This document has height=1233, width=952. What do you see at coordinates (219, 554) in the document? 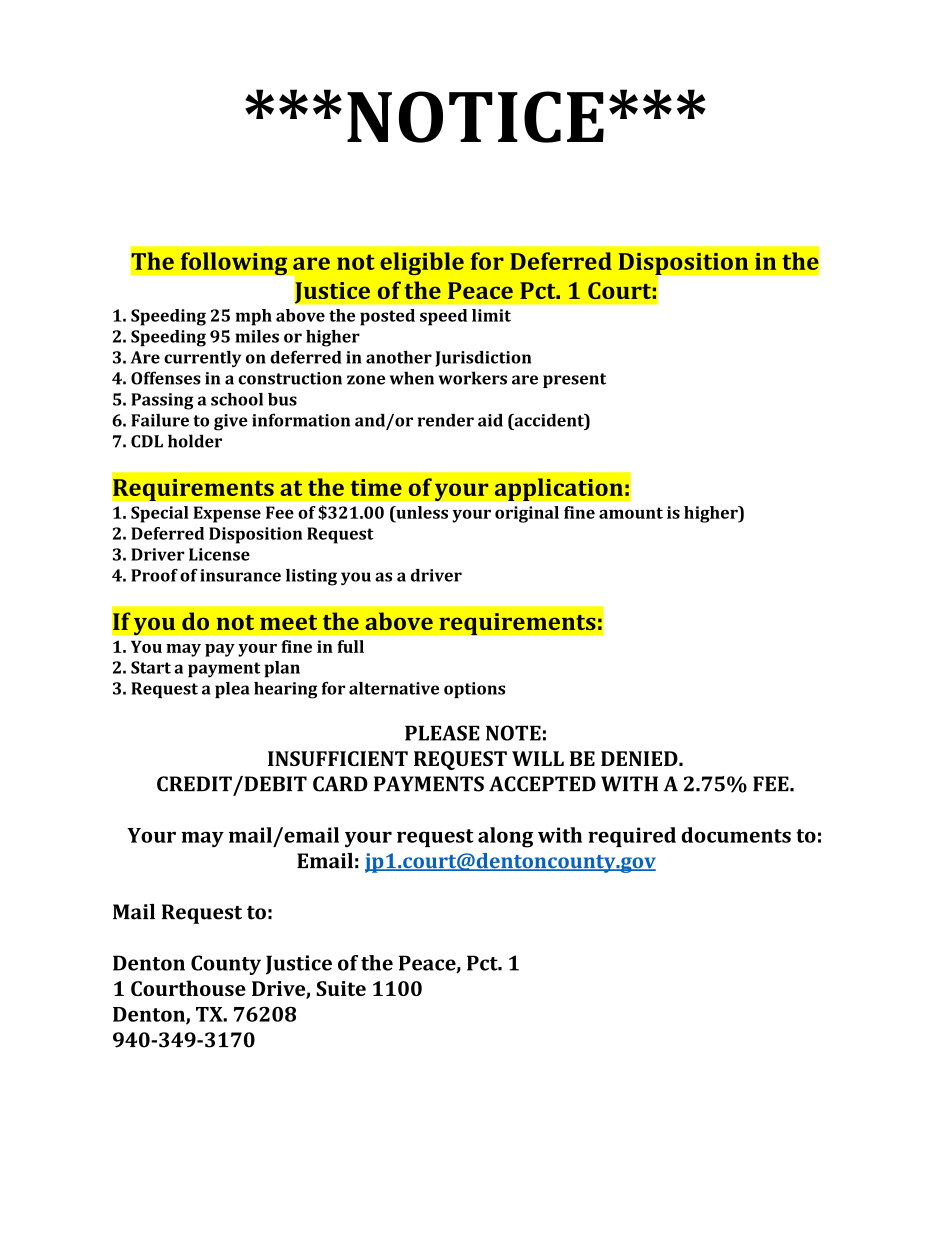
I see `License` at bounding box center [219, 554].
